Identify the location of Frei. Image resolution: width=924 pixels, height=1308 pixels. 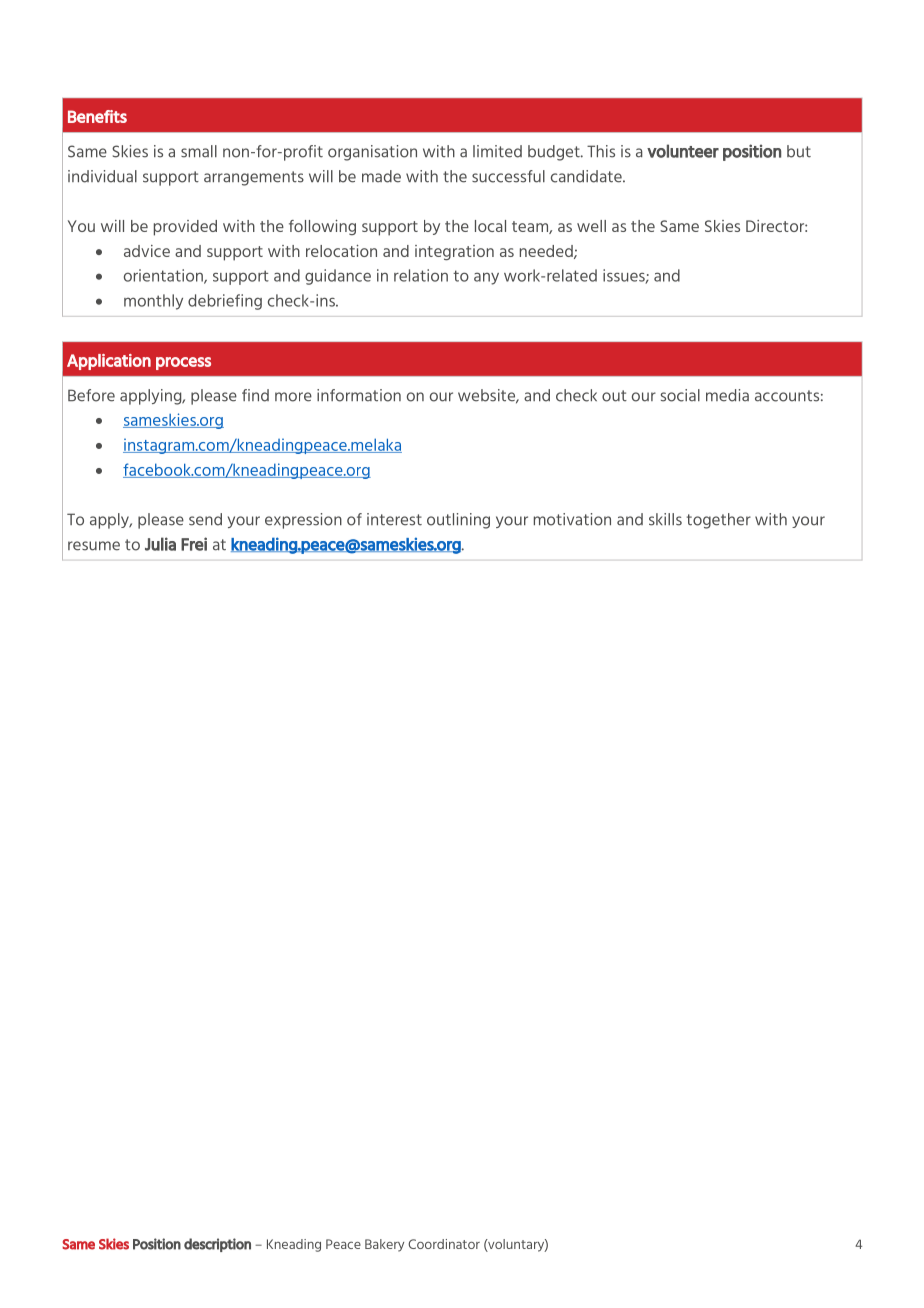
(194, 544).
